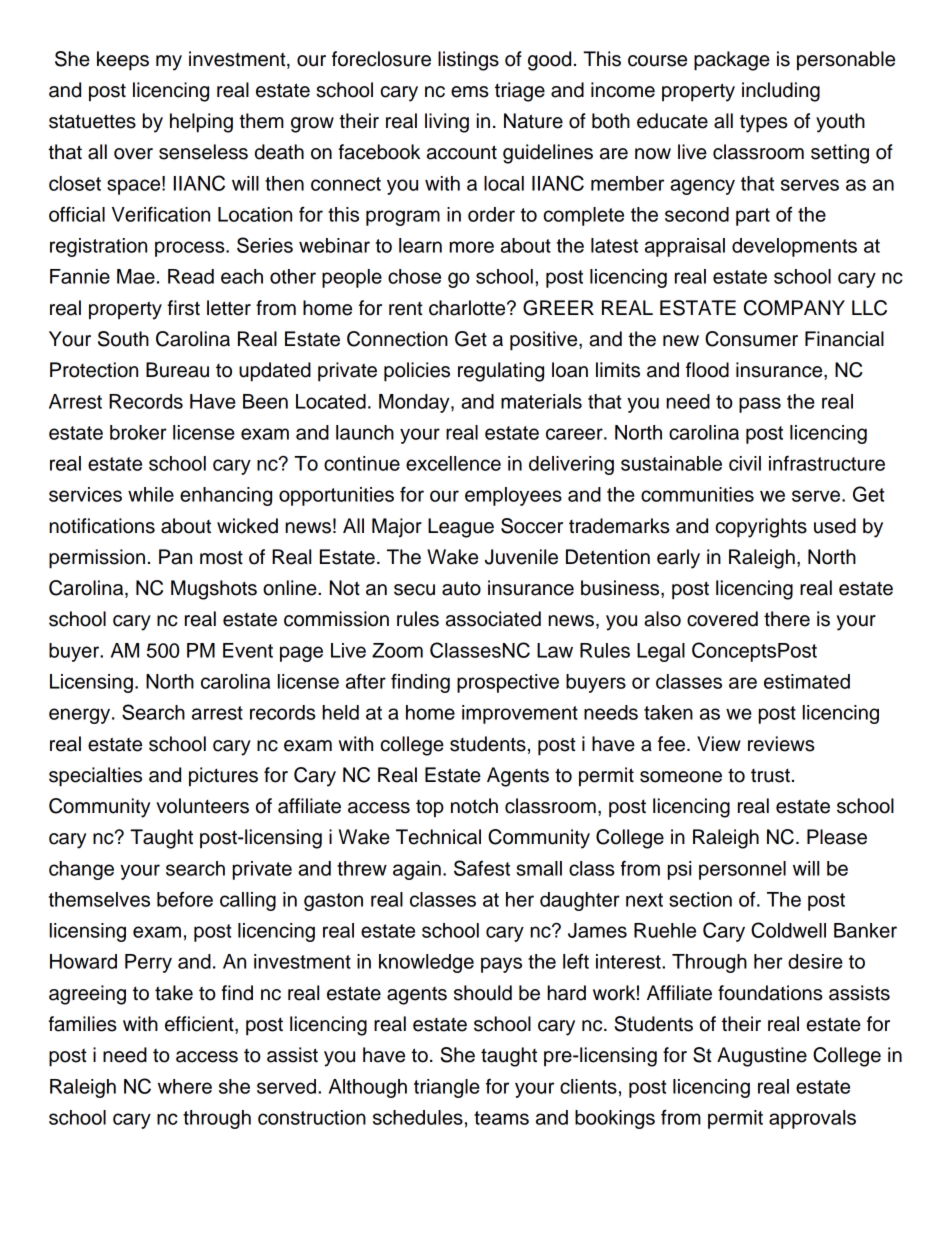 Image resolution: width=952 pixels, height=1233 pixels. I want to click on excellence, so click(453, 463).
